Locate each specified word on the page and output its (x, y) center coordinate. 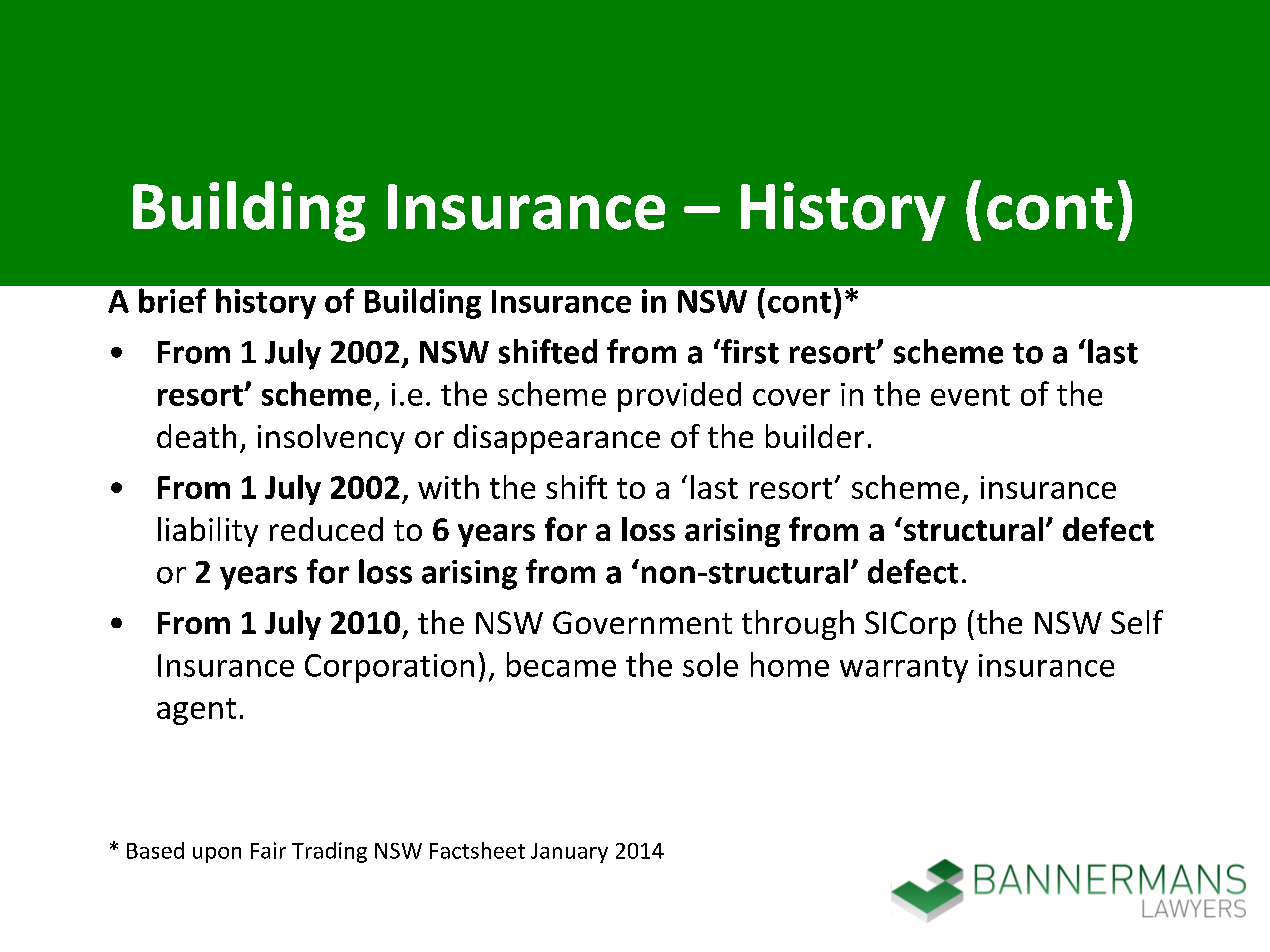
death (196, 436)
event (970, 395)
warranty (904, 669)
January (569, 853)
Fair (268, 850)
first (749, 351)
